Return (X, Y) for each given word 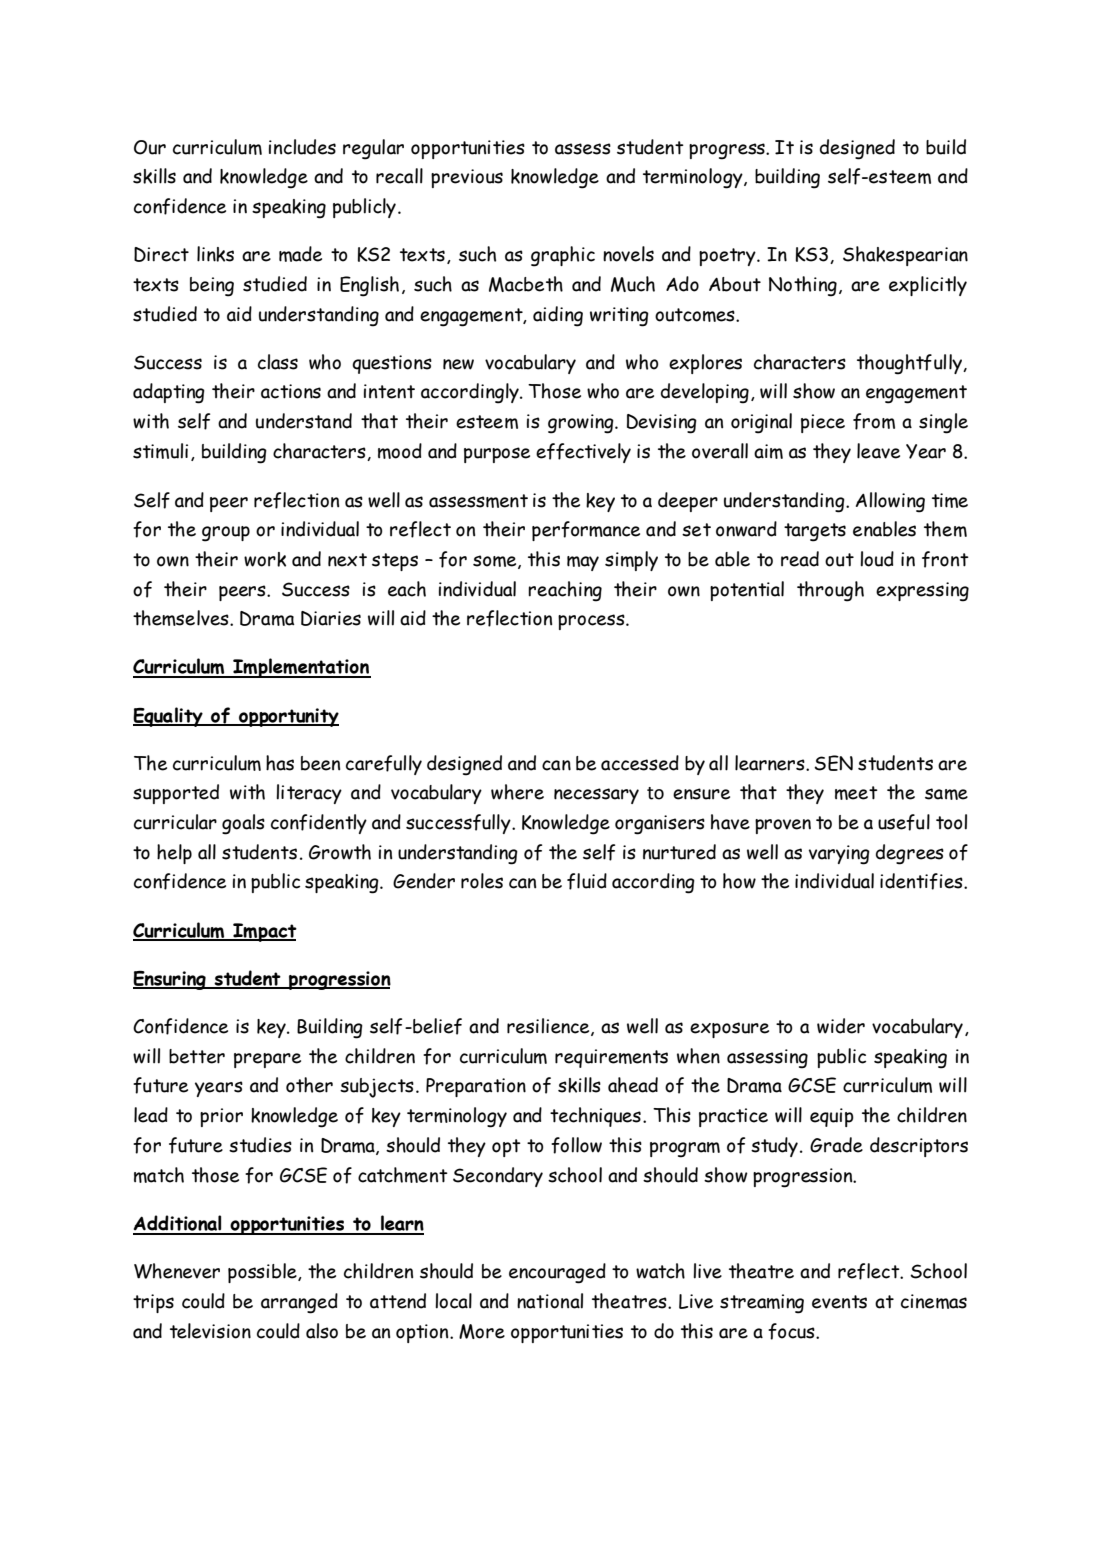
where (517, 792)
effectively (583, 453)
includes (302, 147)
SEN (833, 763)
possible (263, 1273)
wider (841, 1026)
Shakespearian (905, 256)
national (550, 1301)
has (280, 763)
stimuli (160, 451)
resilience (549, 1027)
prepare (267, 1060)
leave (878, 451)
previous (467, 178)
